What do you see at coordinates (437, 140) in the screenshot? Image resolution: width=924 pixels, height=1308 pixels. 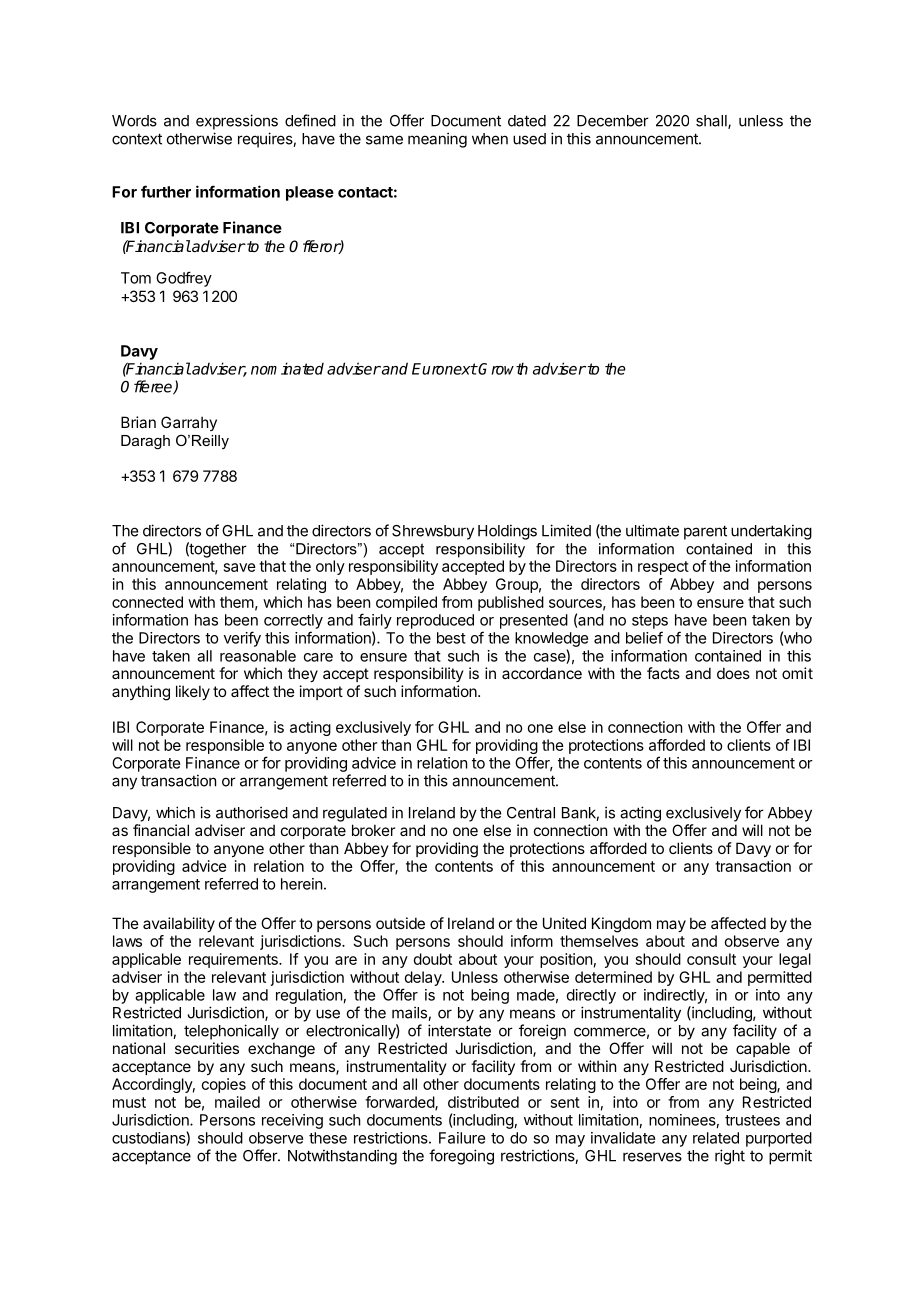 I see `meaning` at bounding box center [437, 140].
